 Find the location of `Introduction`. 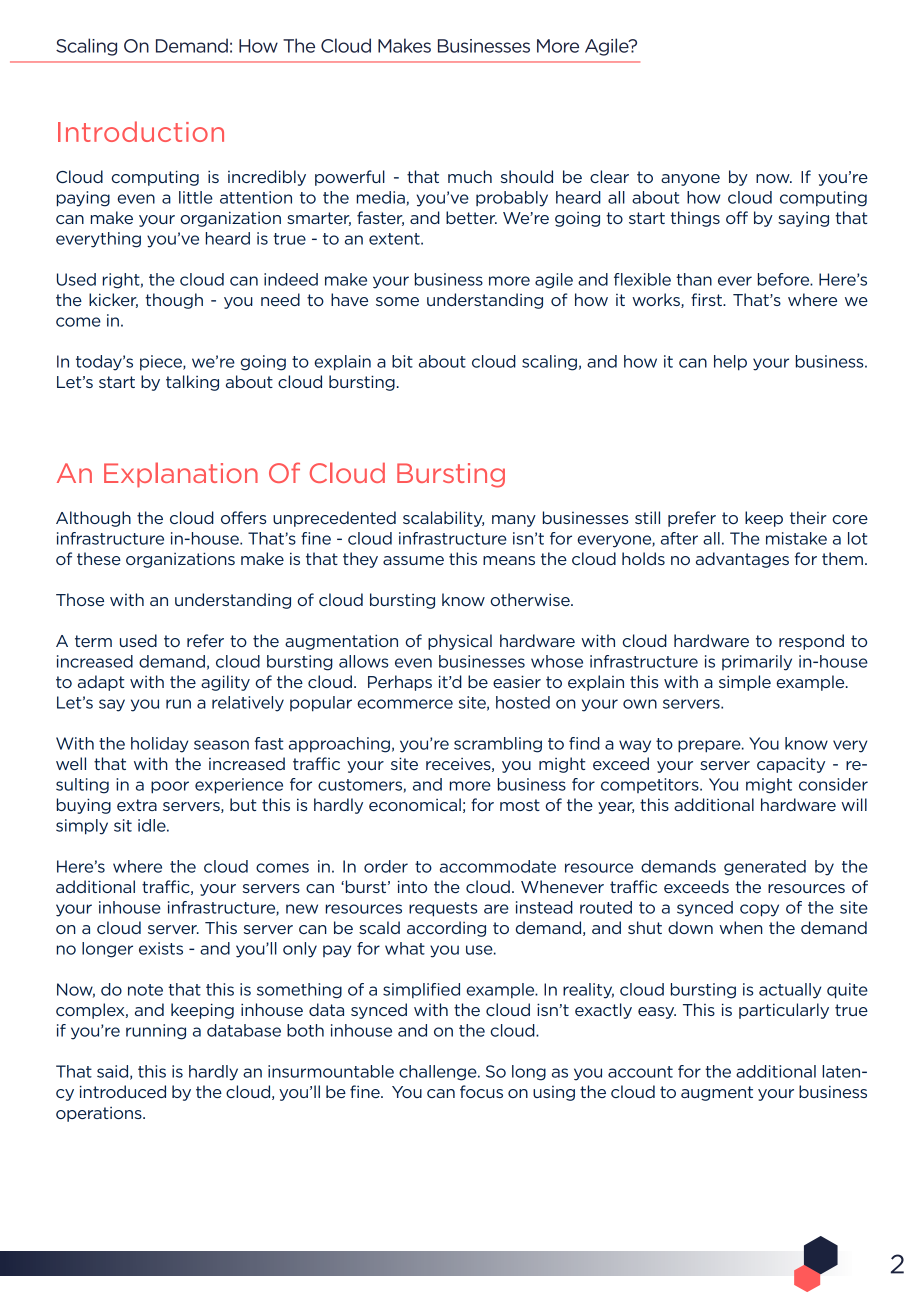

Introduction is located at coordinates (141, 131).
